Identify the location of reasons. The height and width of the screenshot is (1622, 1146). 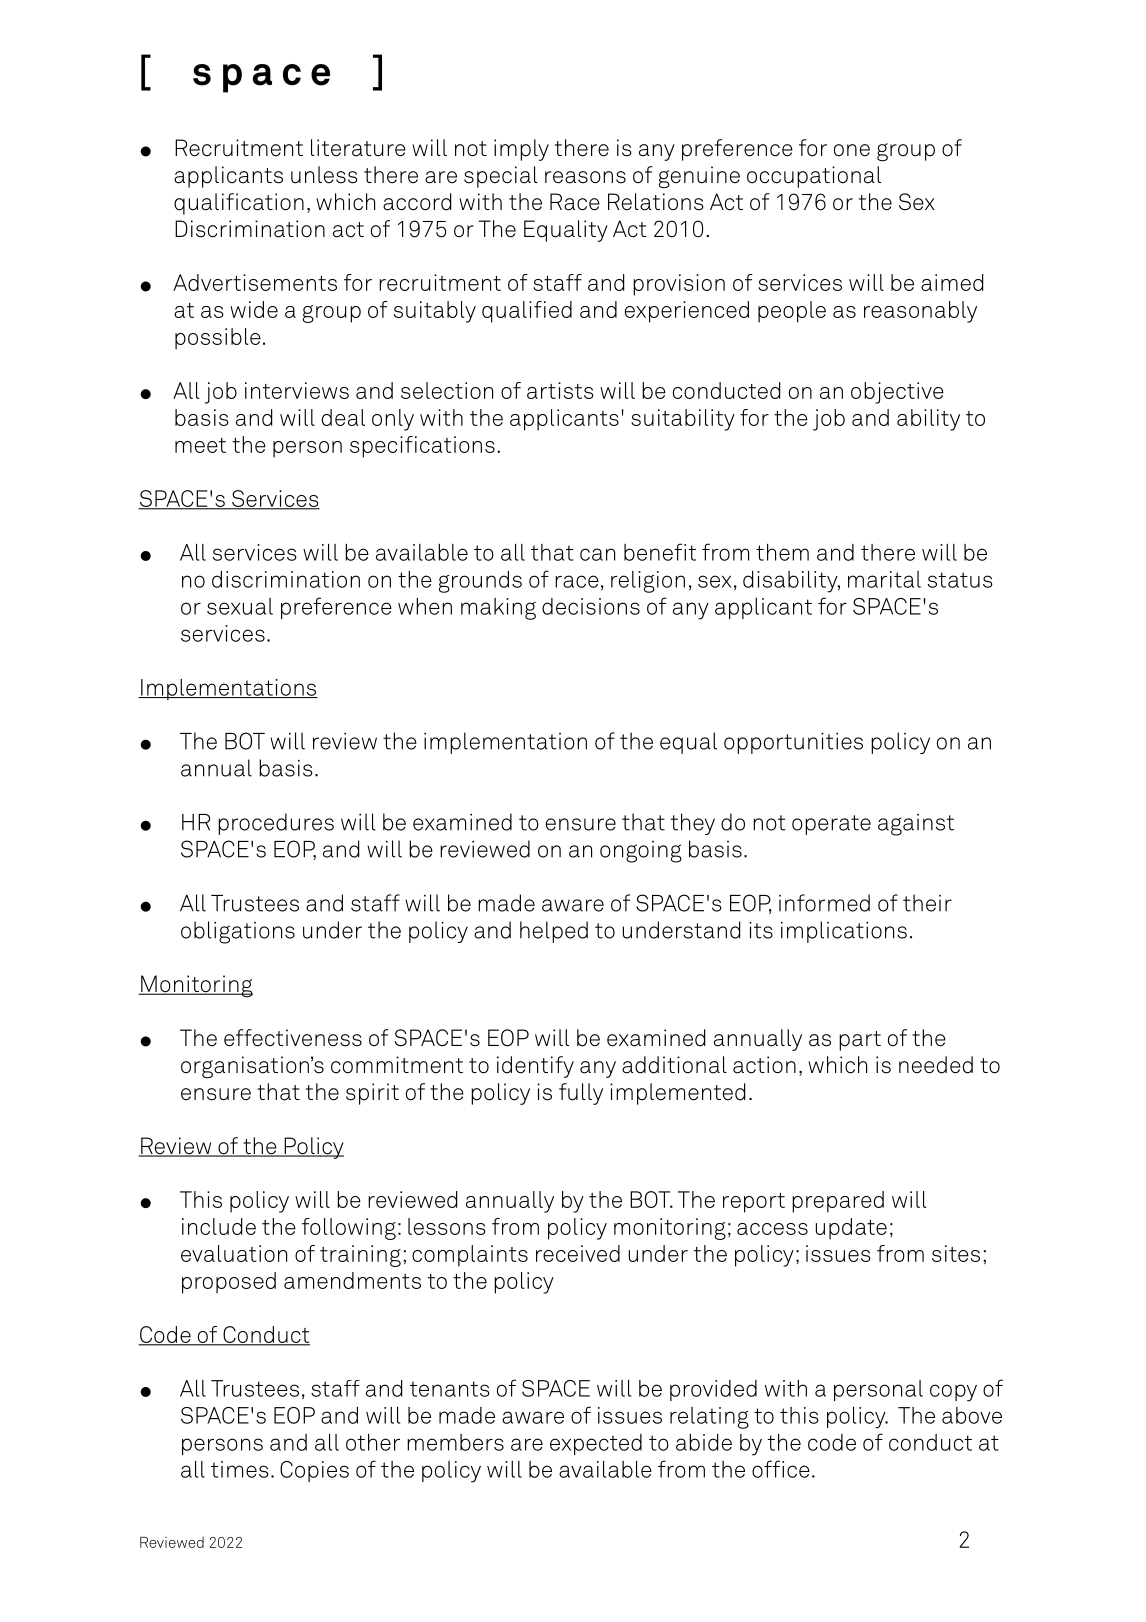
(585, 177).
